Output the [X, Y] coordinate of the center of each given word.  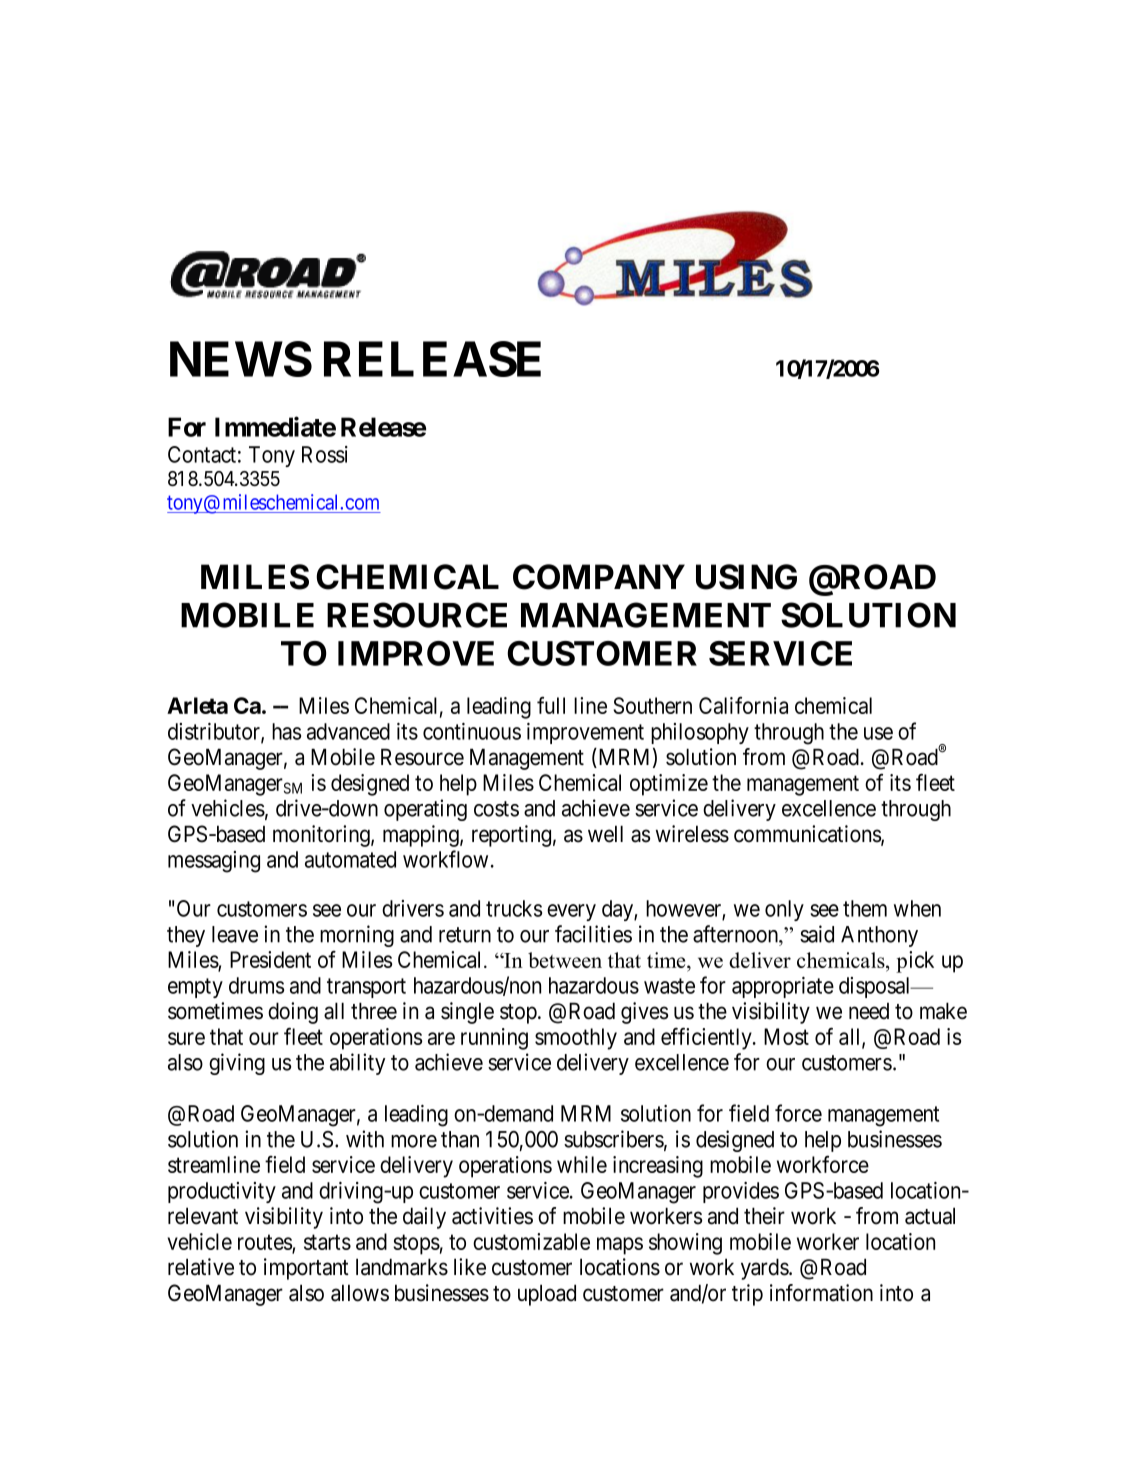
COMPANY [599, 577]
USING [746, 577]
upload [547, 1295]
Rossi [325, 454]
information [821, 1293]
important [306, 1269]
